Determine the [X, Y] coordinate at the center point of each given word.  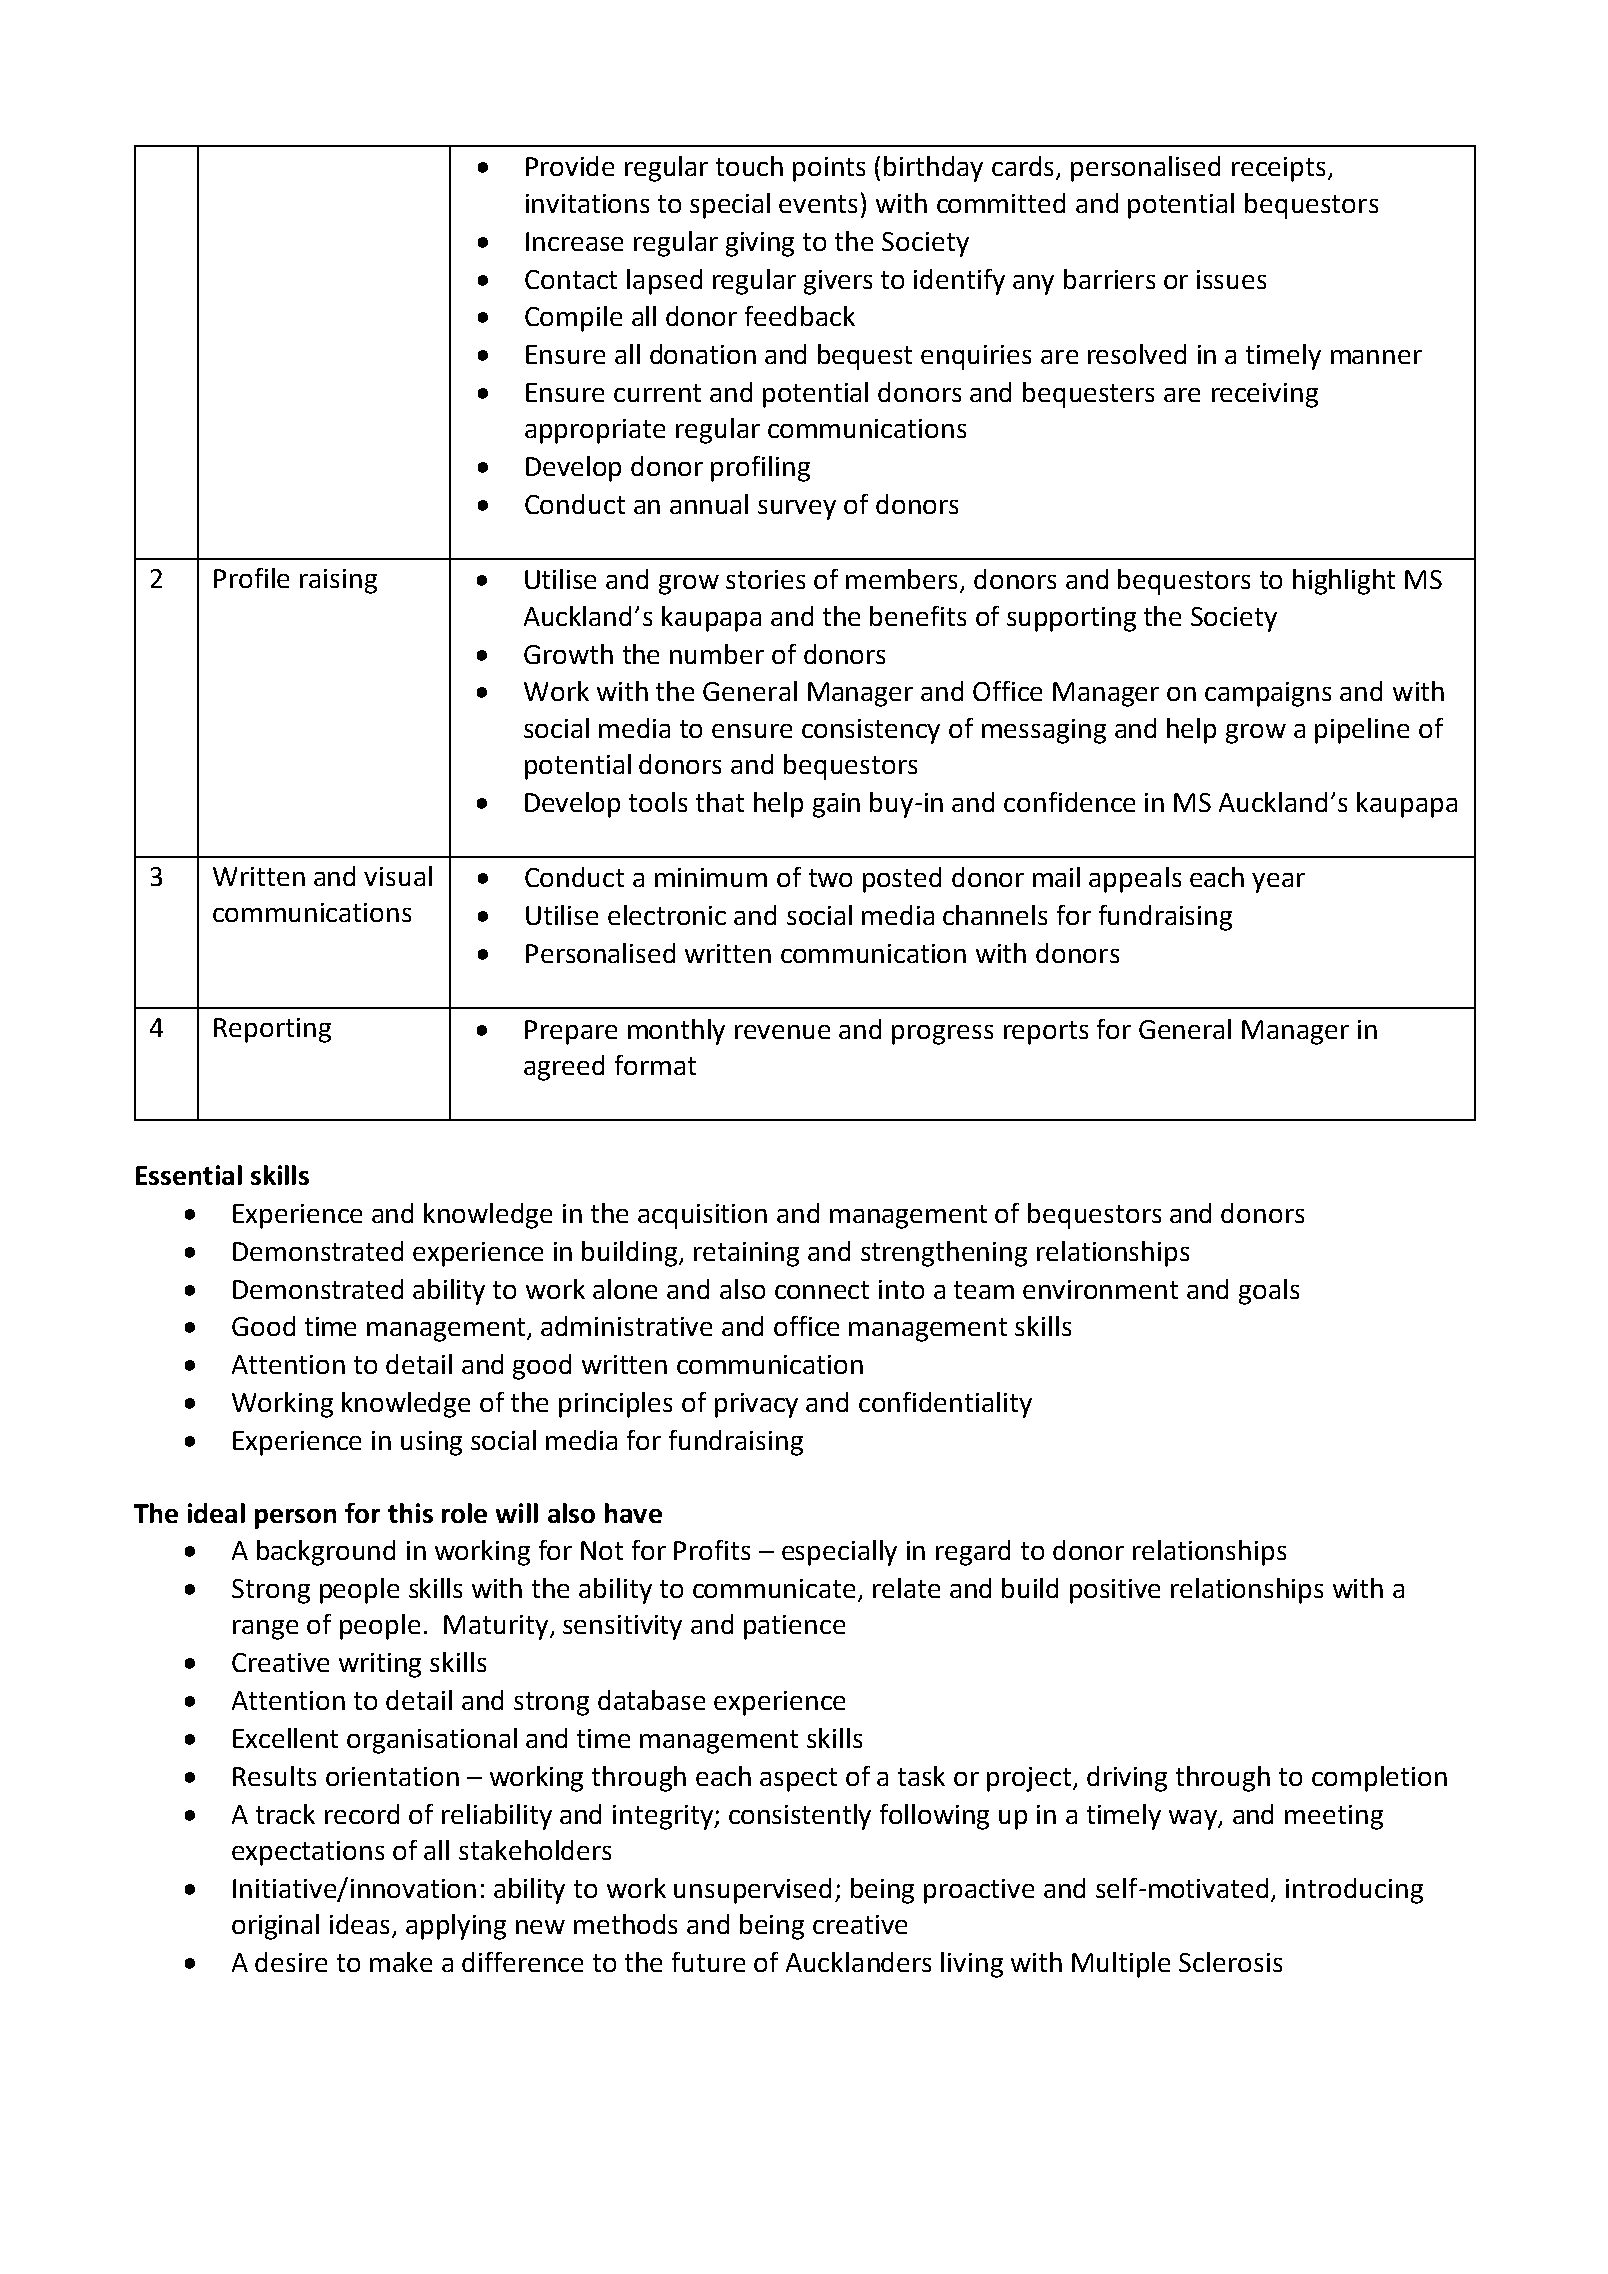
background [326, 1553]
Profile [251, 578]
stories [765, 579]
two [830, 878]
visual [398, 876]
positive [1115, 1591]
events [818, 204]
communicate [774, 1588]
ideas [361, 1925]
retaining [746, 1254]
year [1278, 883]
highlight [1344, 582]
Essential [189, 1175]
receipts [1278, 169]
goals [1269, 1292]
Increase [574, 241]
